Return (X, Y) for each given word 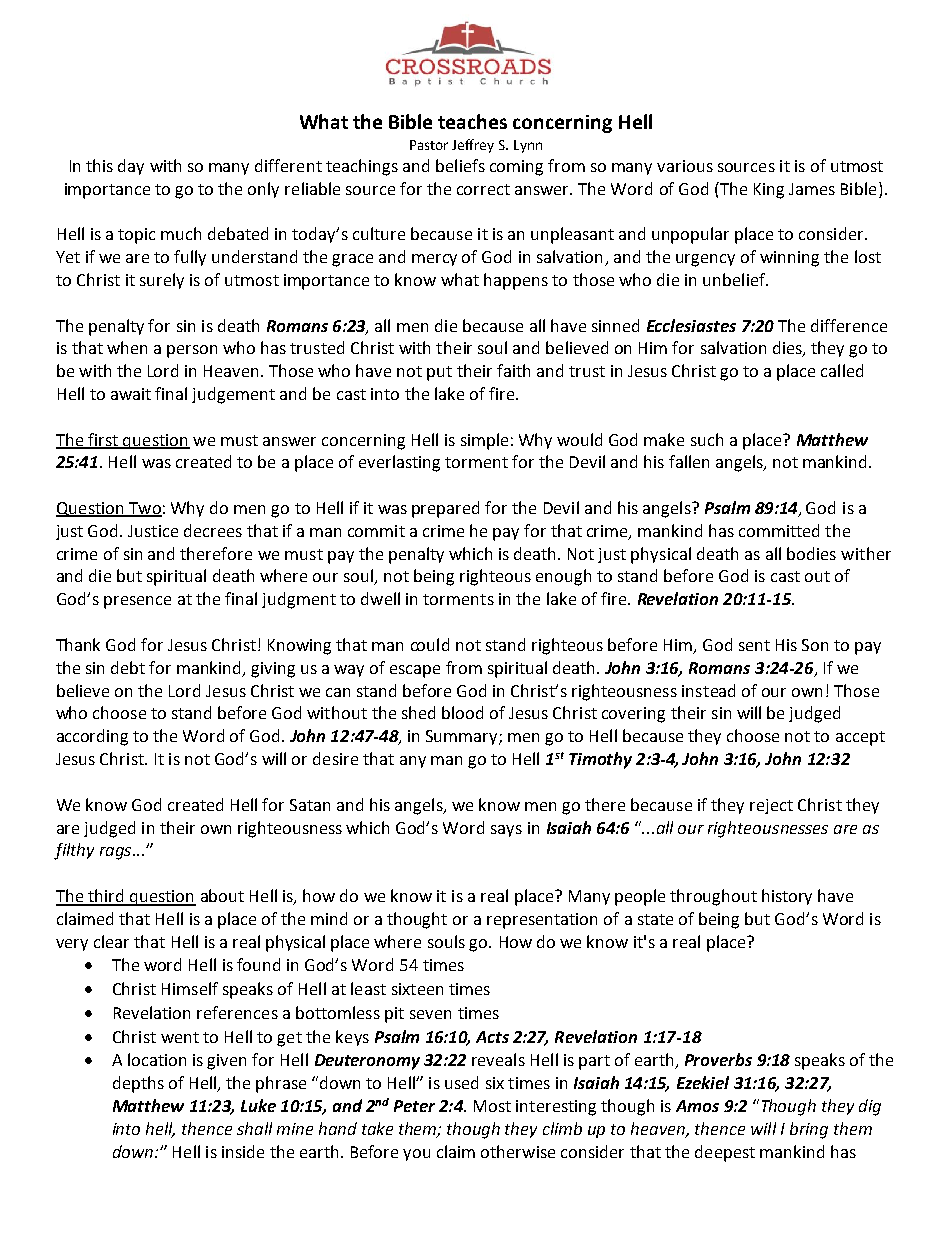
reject (771, 806)
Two (144, 509)
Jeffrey (473, 146)
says (506, 831)
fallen (689, 461)
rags (117, 853)
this (99, 165)
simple (484, 441)
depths (138, 1084)
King (769, 191)
